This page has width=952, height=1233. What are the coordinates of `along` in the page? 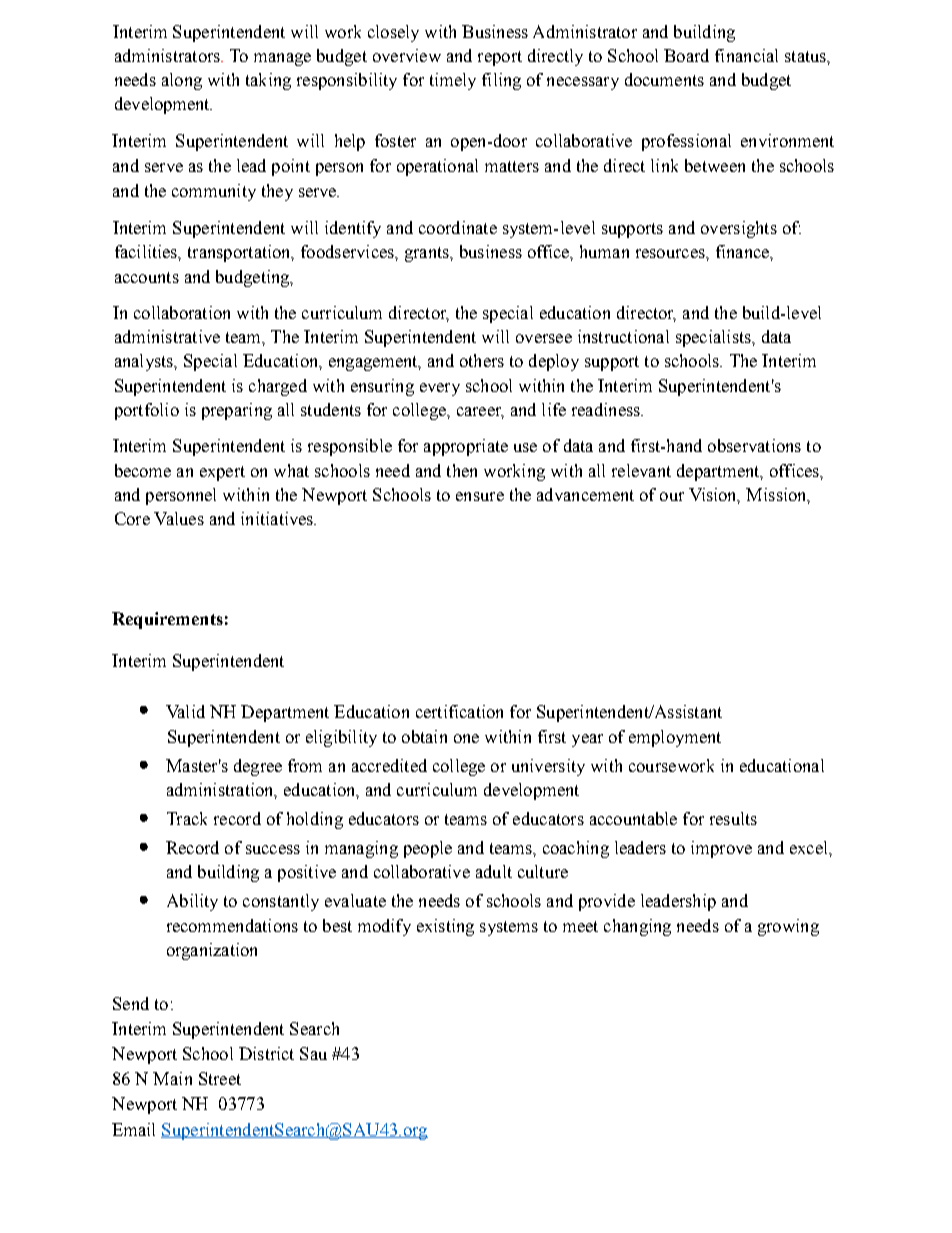 It's located at (182, 81).
